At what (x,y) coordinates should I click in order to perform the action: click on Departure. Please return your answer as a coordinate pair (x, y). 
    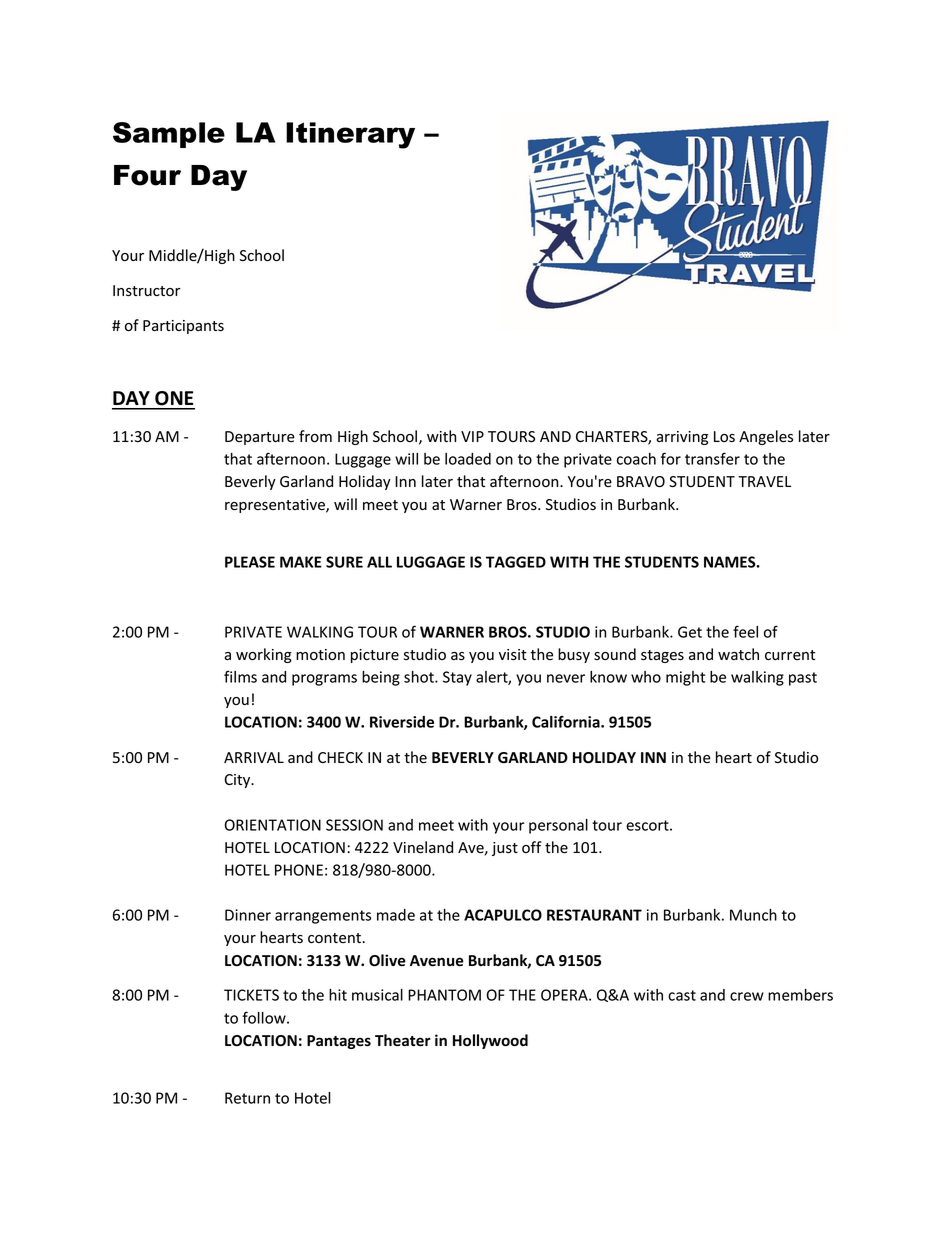
    Looking at the image, I should click on (260, 438).
